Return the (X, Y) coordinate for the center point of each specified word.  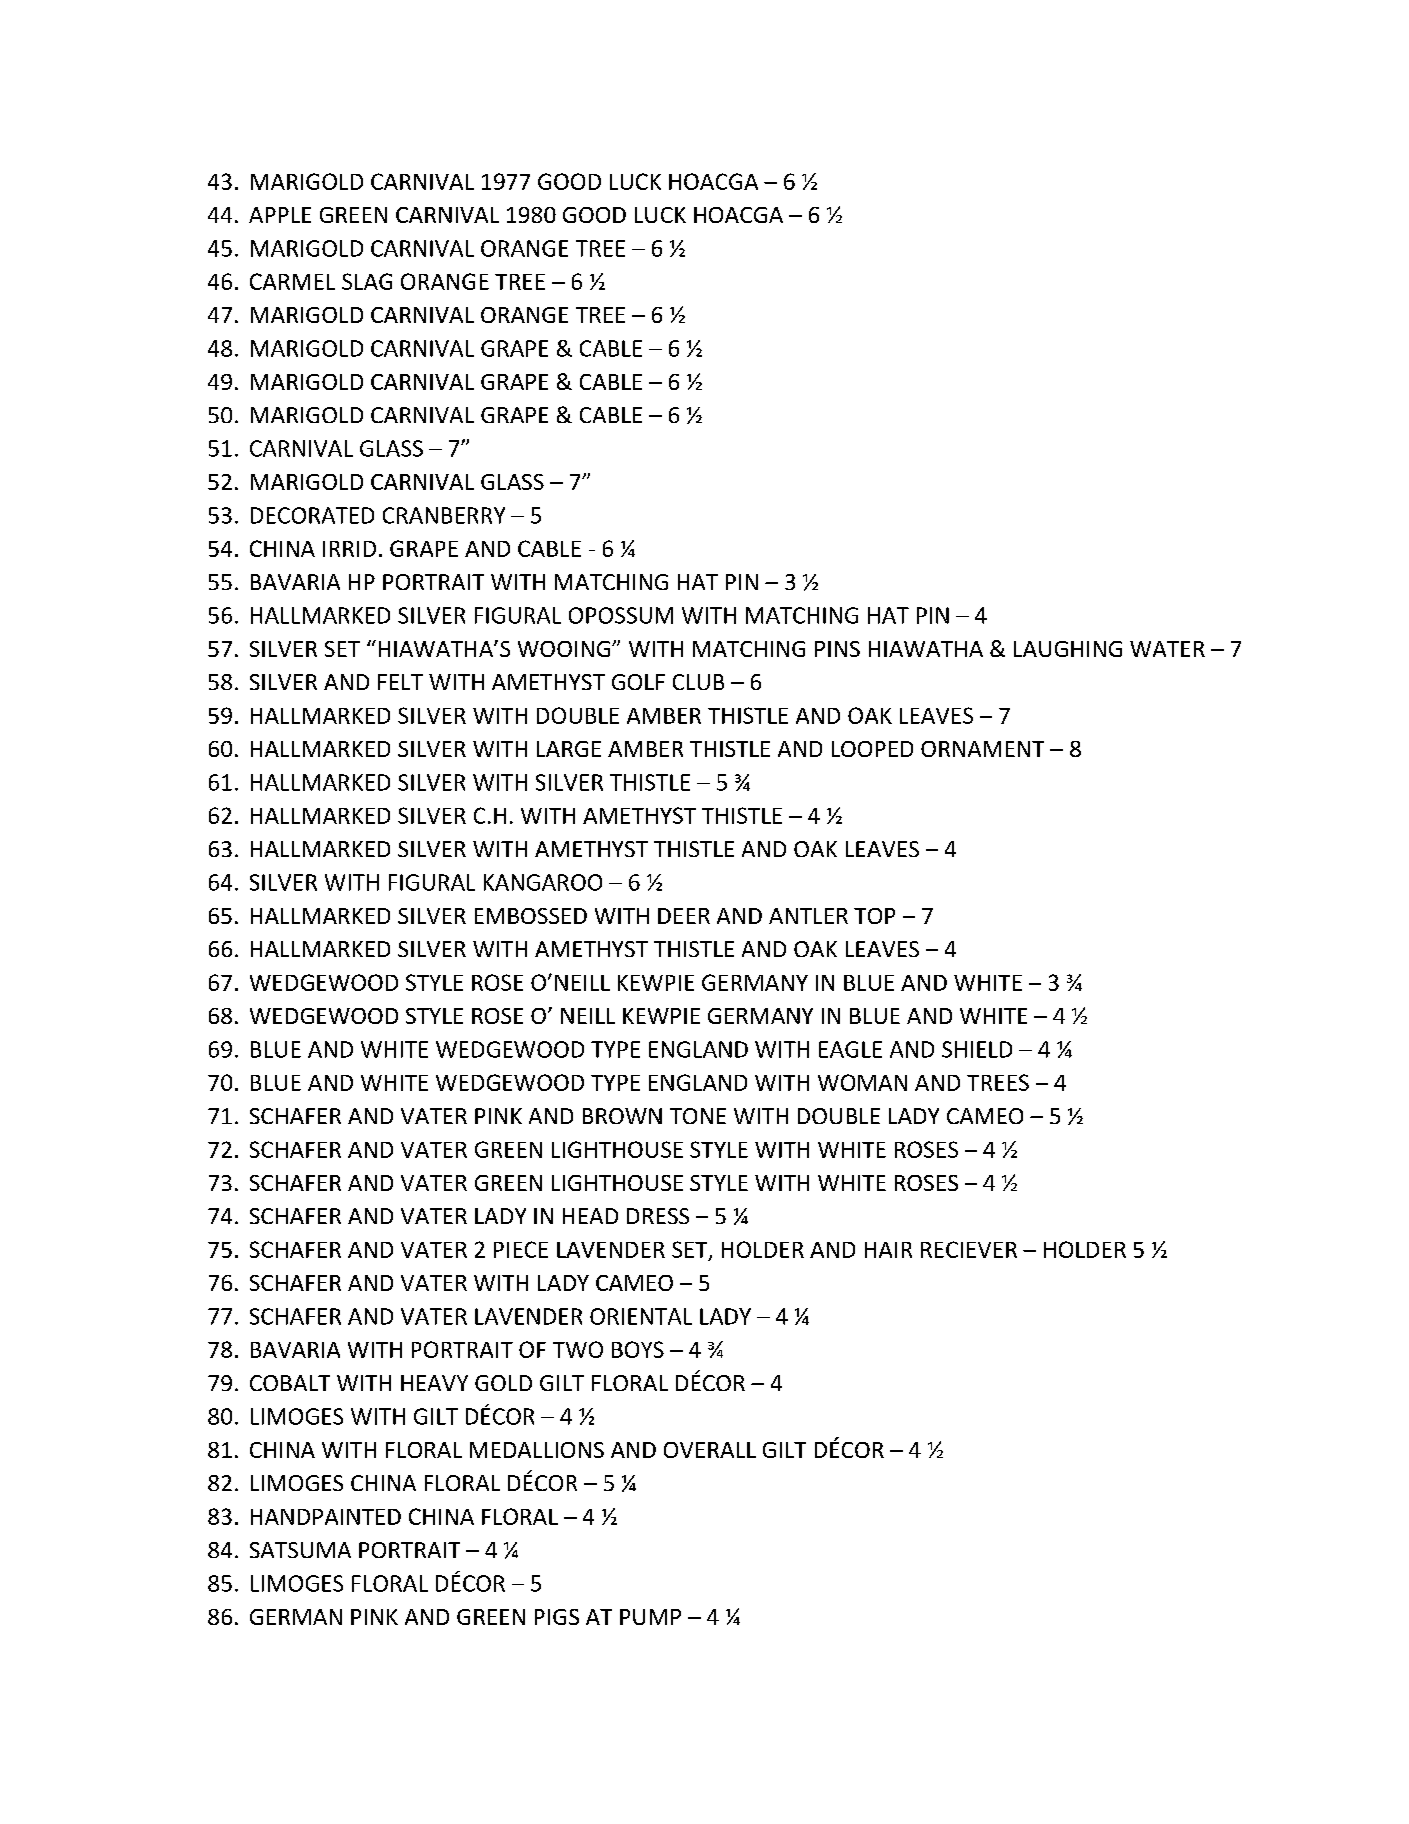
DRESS (658, 1216)
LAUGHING (1068, 649)
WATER (1167, 649)
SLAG (367, 281)
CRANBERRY (444, 515)
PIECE (521, 1249)
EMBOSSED (531, 916)
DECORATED (312, 515)
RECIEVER (969, 1249)
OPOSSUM (621, 615)
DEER (684, 916)
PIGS (557, 1617)
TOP (874, 916)
